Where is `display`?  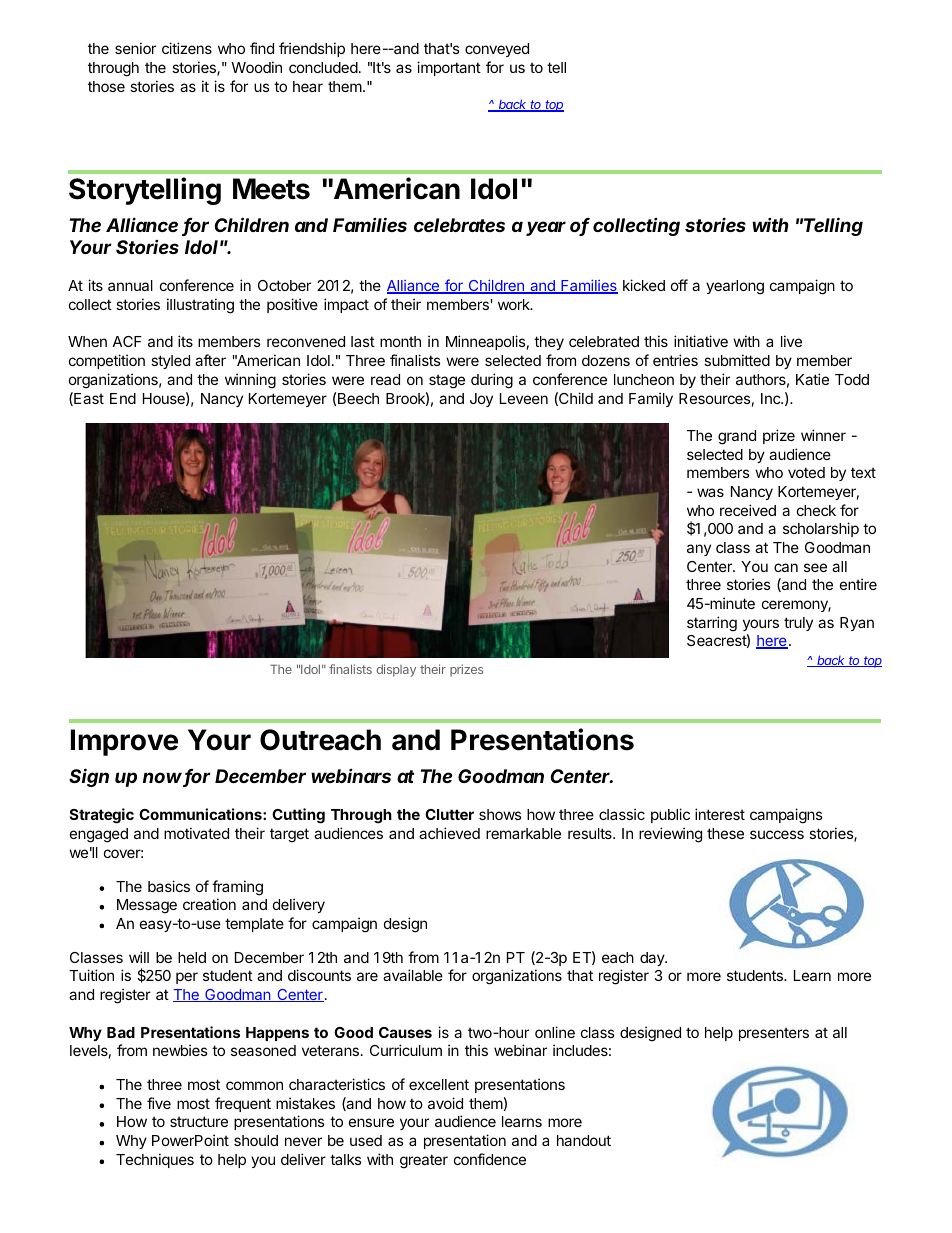
display is located at coordinates (396, 670).
